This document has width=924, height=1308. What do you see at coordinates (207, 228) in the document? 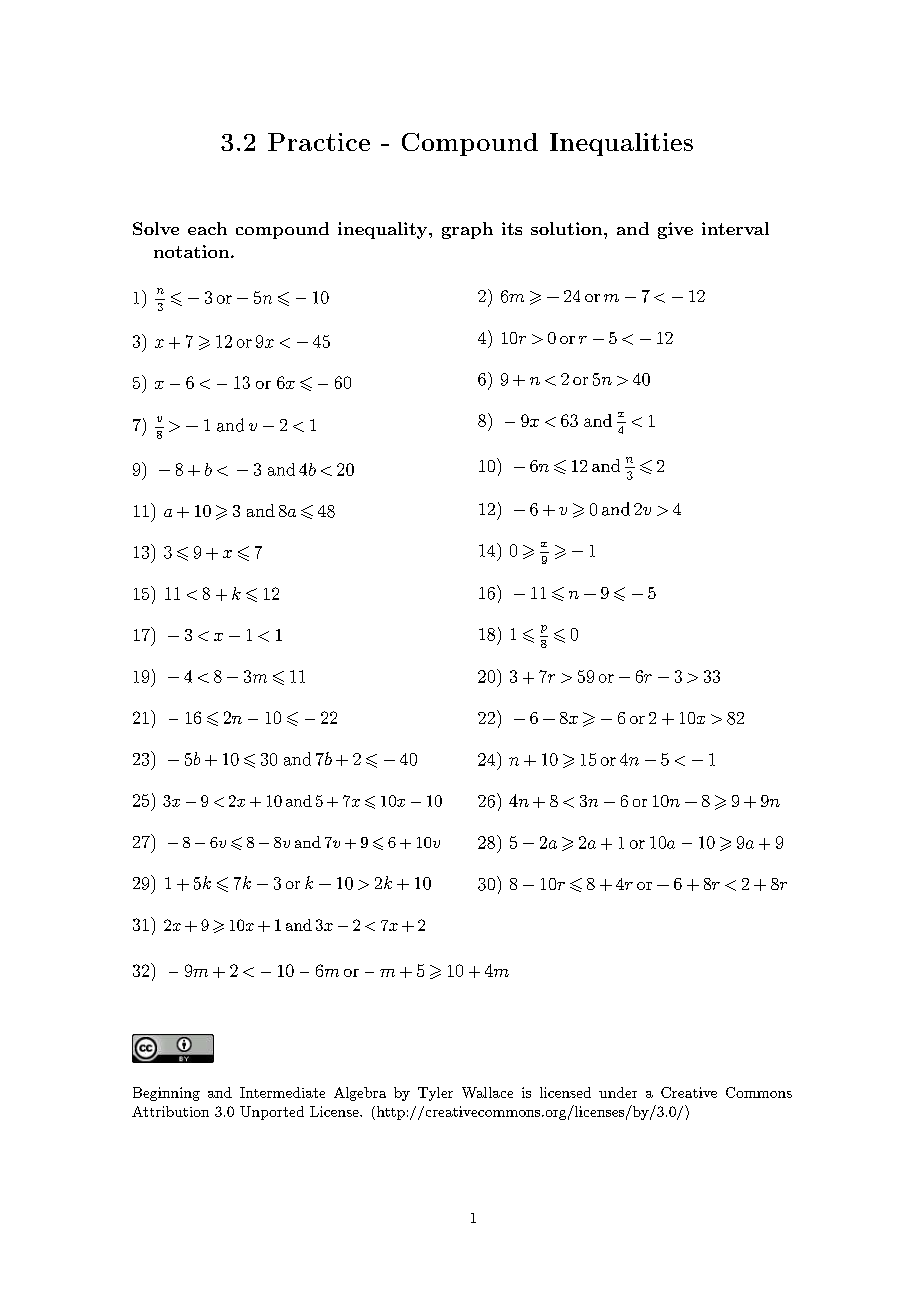
I see `each` at bounding box center [207, 228].
